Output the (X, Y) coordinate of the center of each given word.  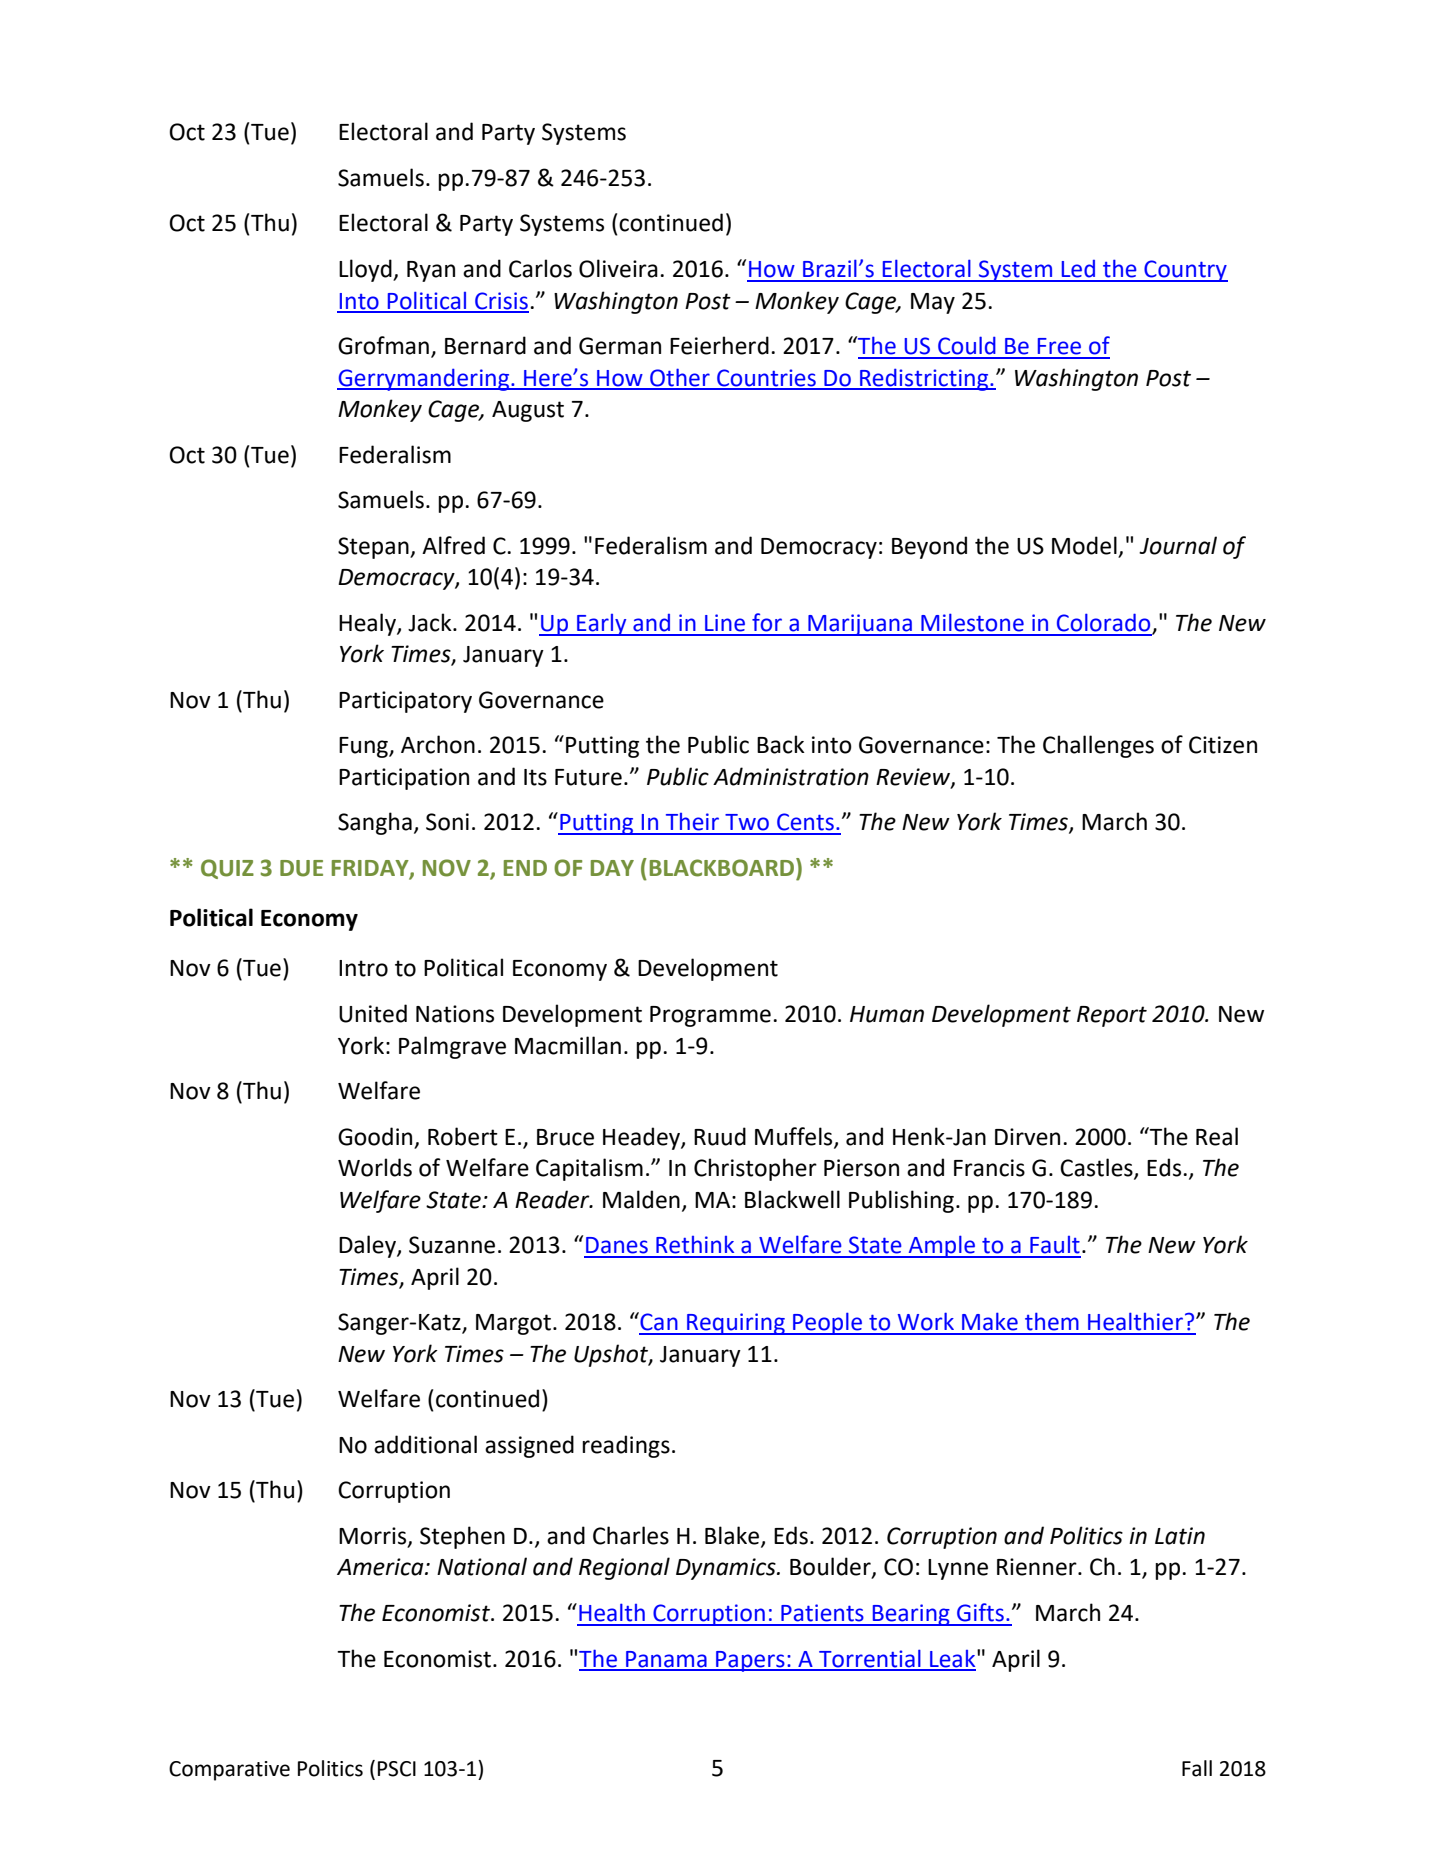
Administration (791, 776)
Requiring (736, 1324)
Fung (364, 747)
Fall (1197, 1768)
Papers (750, 1661)
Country (1185, 271)
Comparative (229, 1771)
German (620, 346)
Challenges (1098, 746)
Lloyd (366, 270)
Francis (989, 1168)
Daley (368, 1246)
